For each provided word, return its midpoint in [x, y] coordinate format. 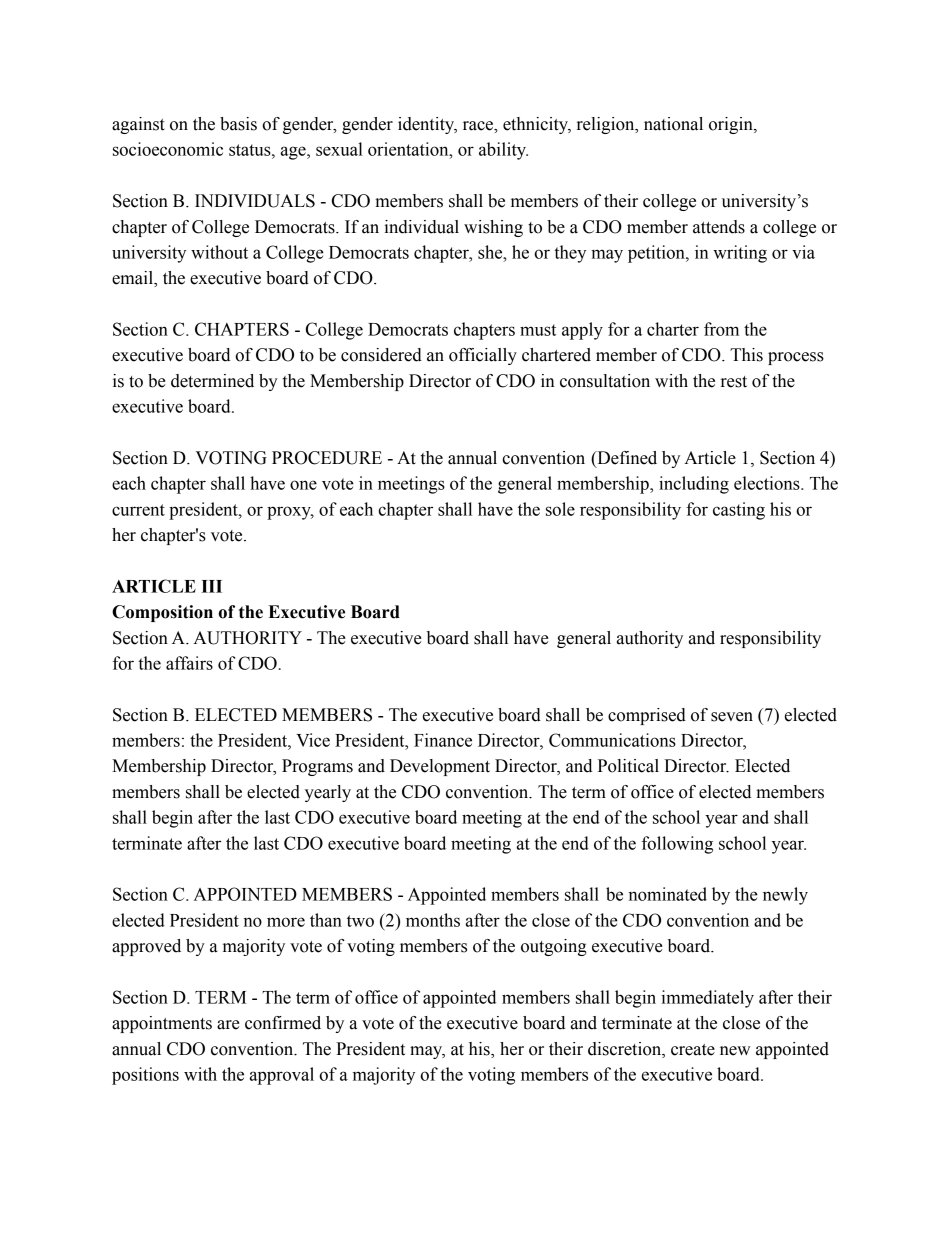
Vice [313, 740]
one [303, 485]
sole [560, 509]
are [228, 1025]
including [694, 485]
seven [732, 717]
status [251, 150]
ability [503, 151]
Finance [443, 740]
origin [732, 125]
